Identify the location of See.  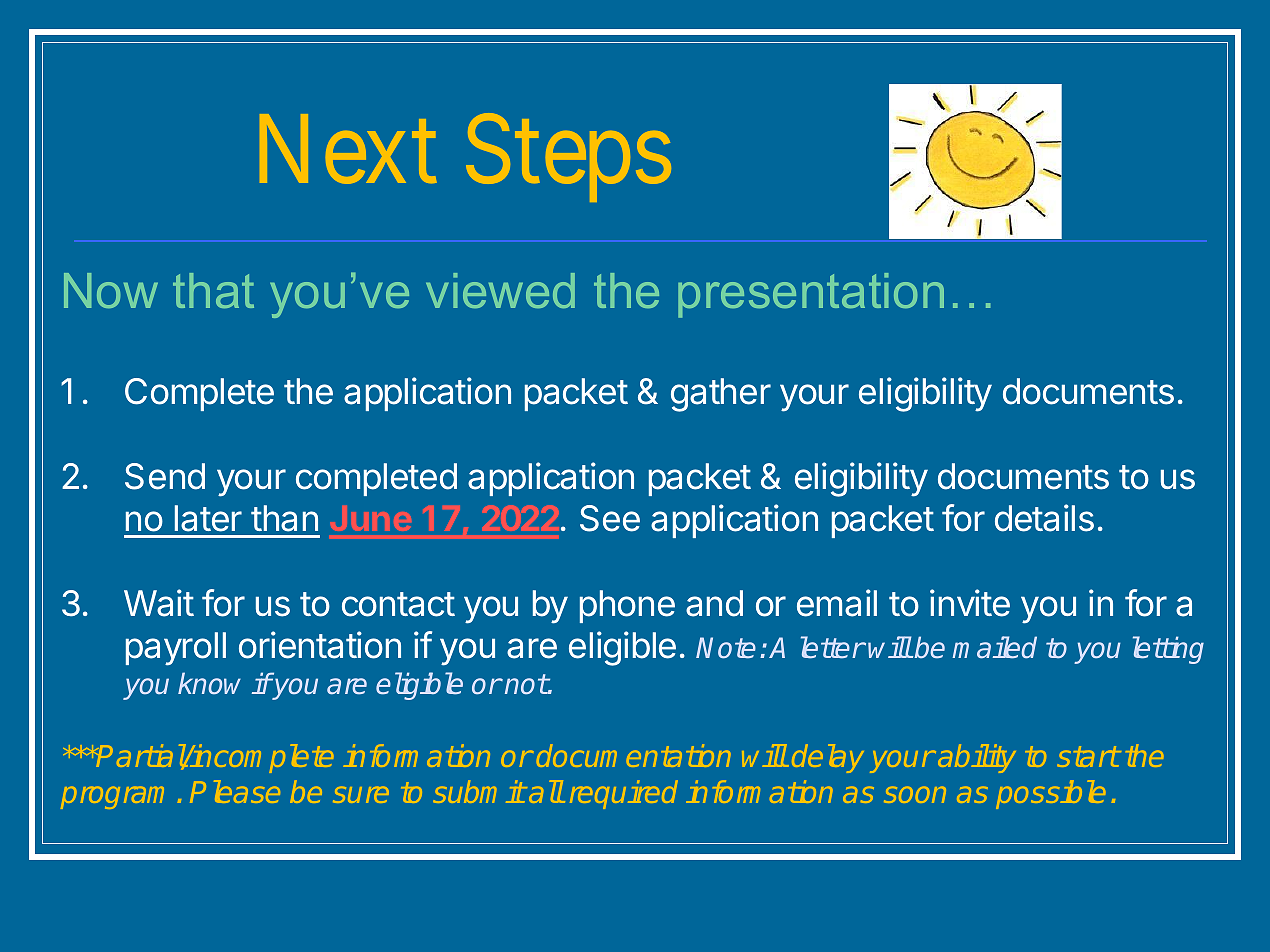
(610, 518).
